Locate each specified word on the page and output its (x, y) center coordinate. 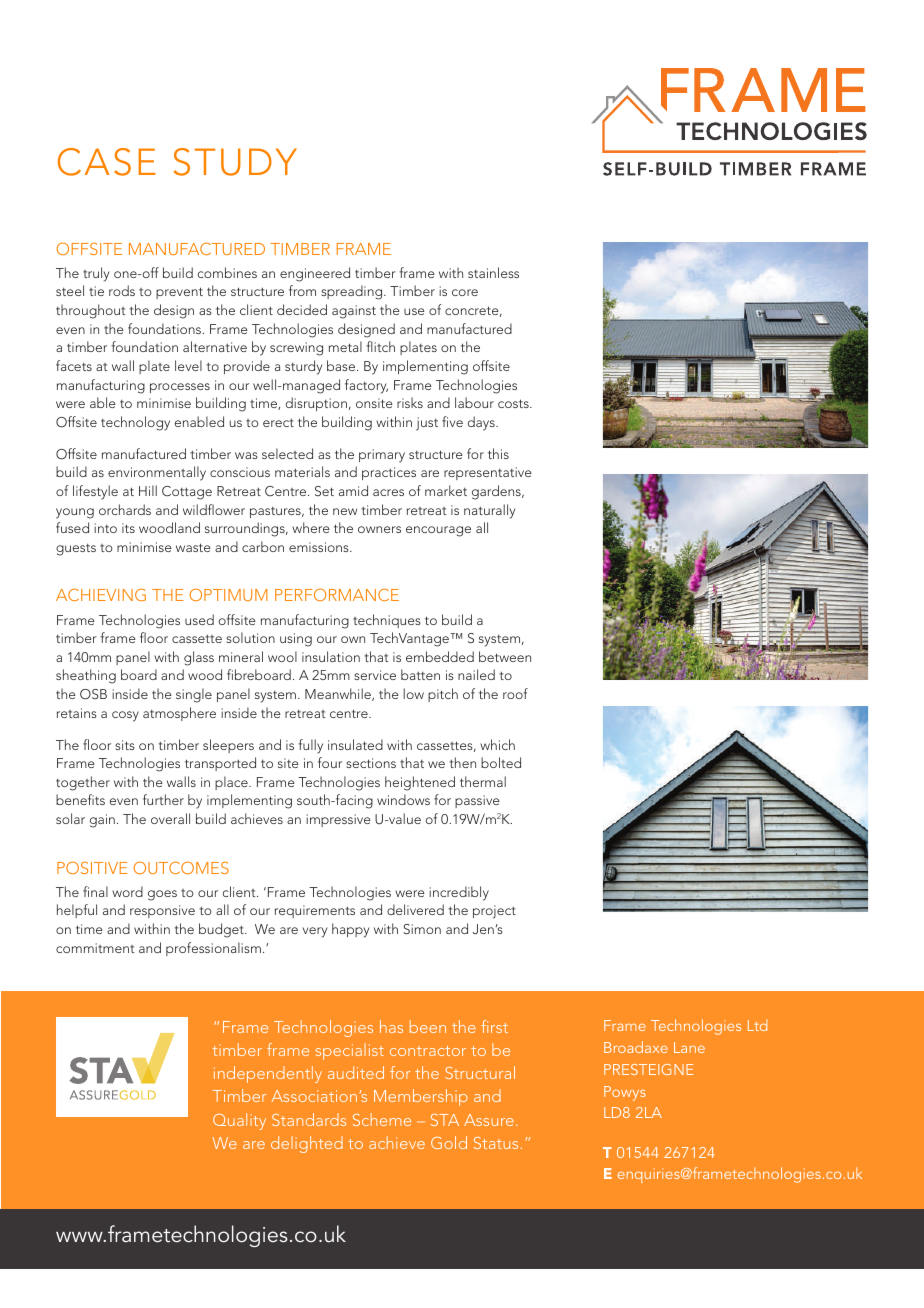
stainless (493, 272)
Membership (421, 1097)
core (465, 292)
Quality (239, 1121)
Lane (689, 1047)
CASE (106, 162)
